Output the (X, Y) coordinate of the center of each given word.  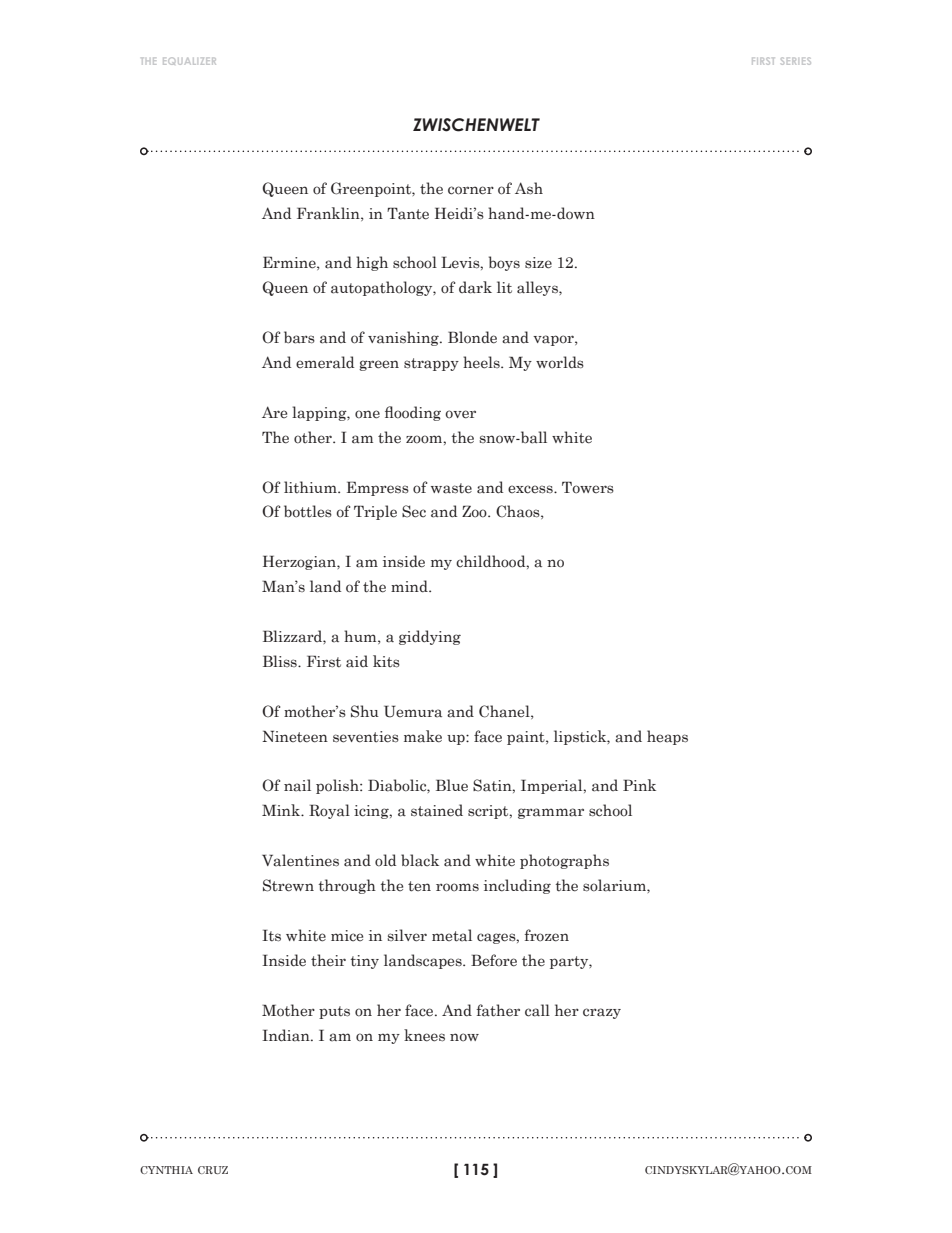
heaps (667, 737)
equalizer (189, 61)
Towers (588, 487)
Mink (282, 810)
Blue (452, 785)
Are (274, 412)
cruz (213, 1170)
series (796, 61)
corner (471, 190)
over (460, 414)
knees (424, 1035)
